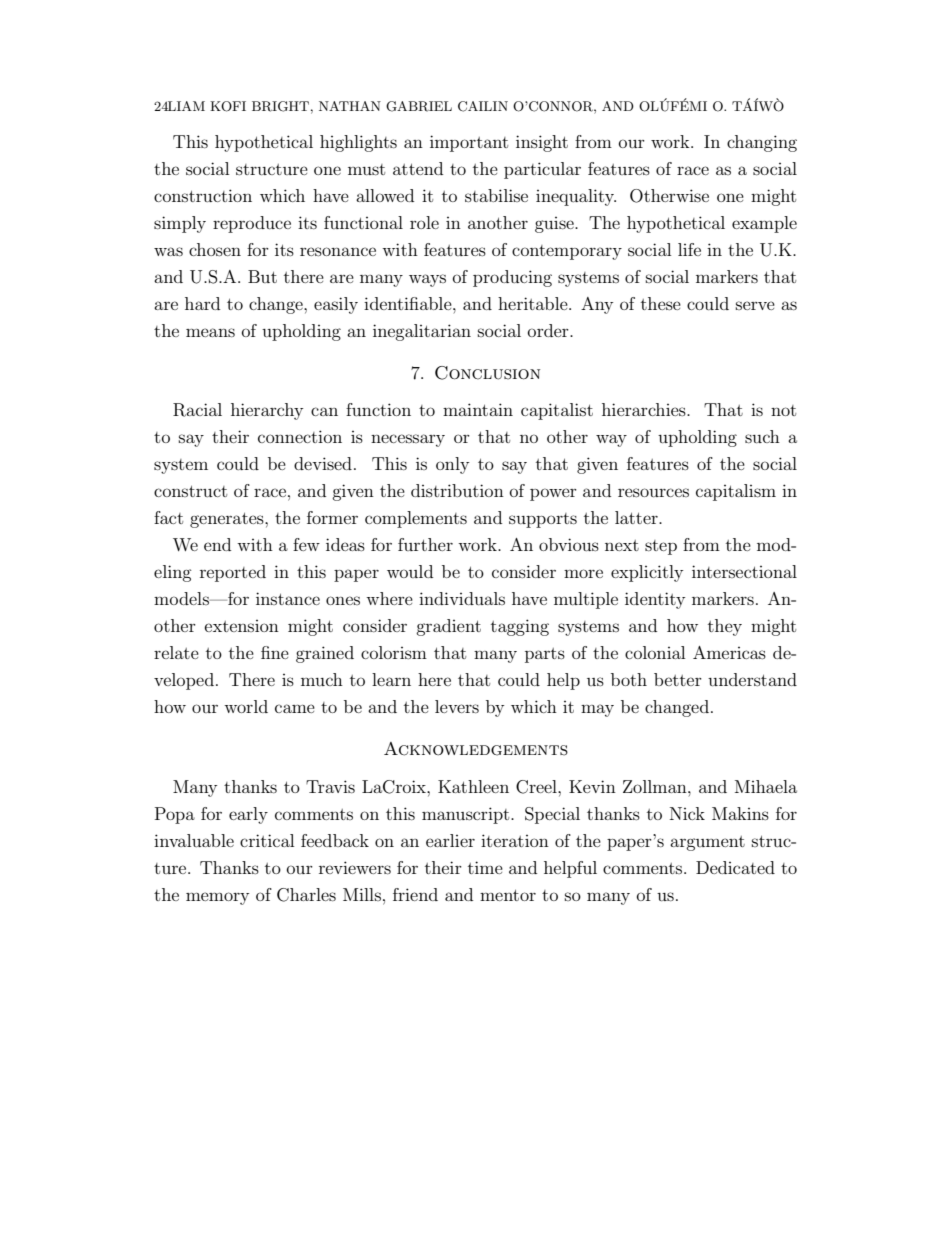  Describe the element at coordinates (267, 411) in the screenshot. I see `hierarchy` at that location.
